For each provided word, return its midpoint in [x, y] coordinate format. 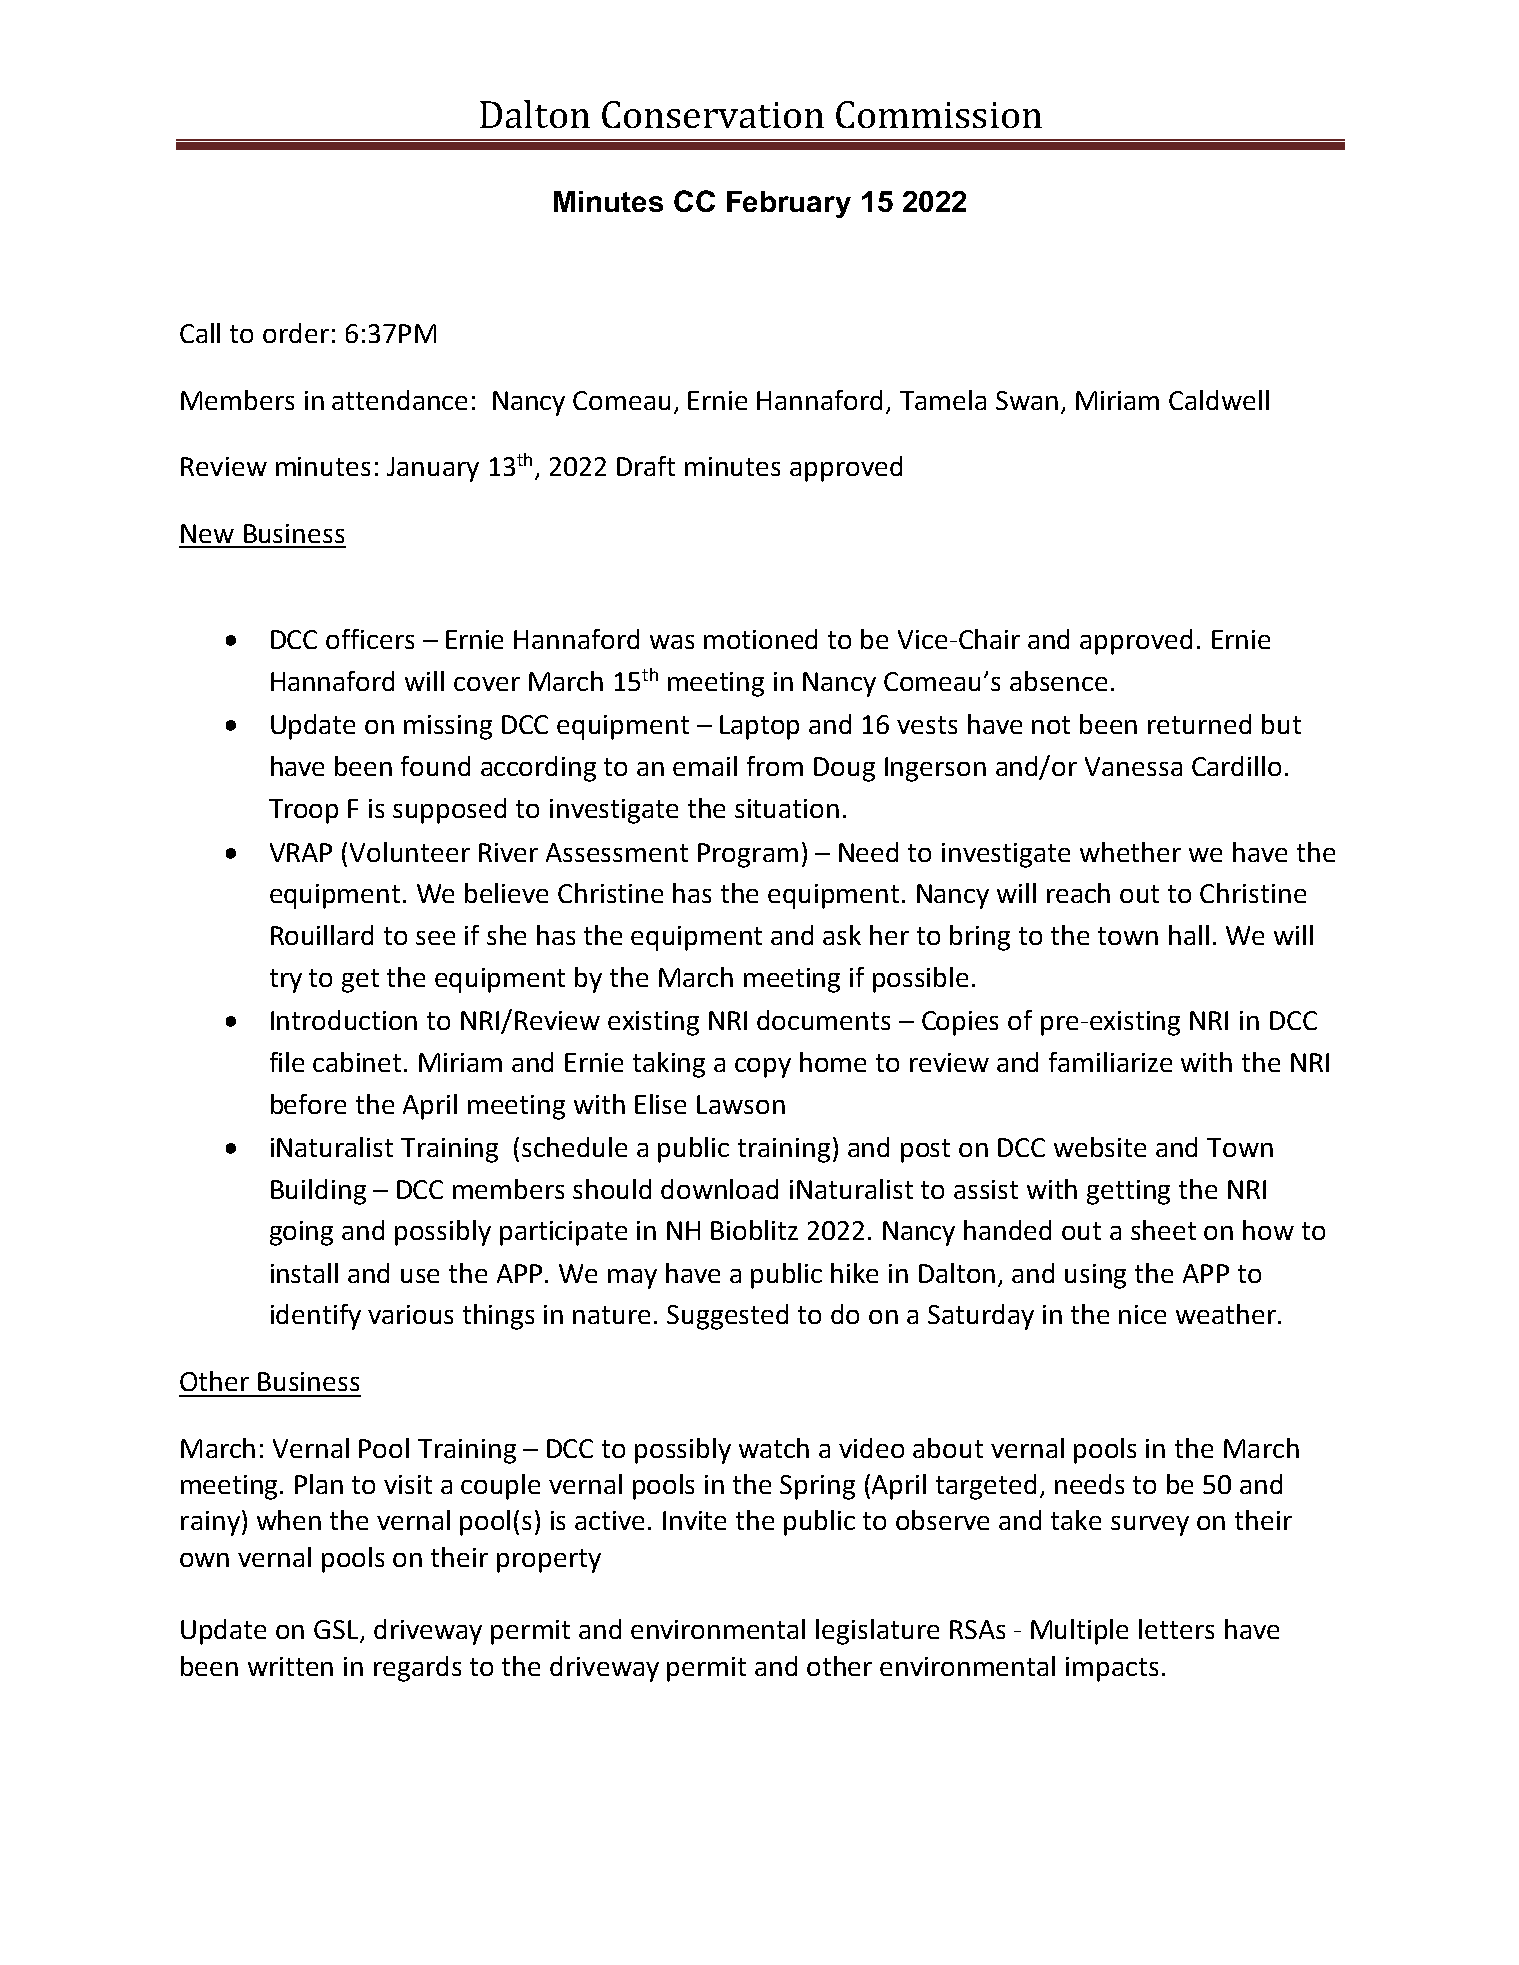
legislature [877, 1632]
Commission [939, 114]
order [296, 333]
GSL [337, 1631]
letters [1176, 1629]
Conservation [713, 114]
